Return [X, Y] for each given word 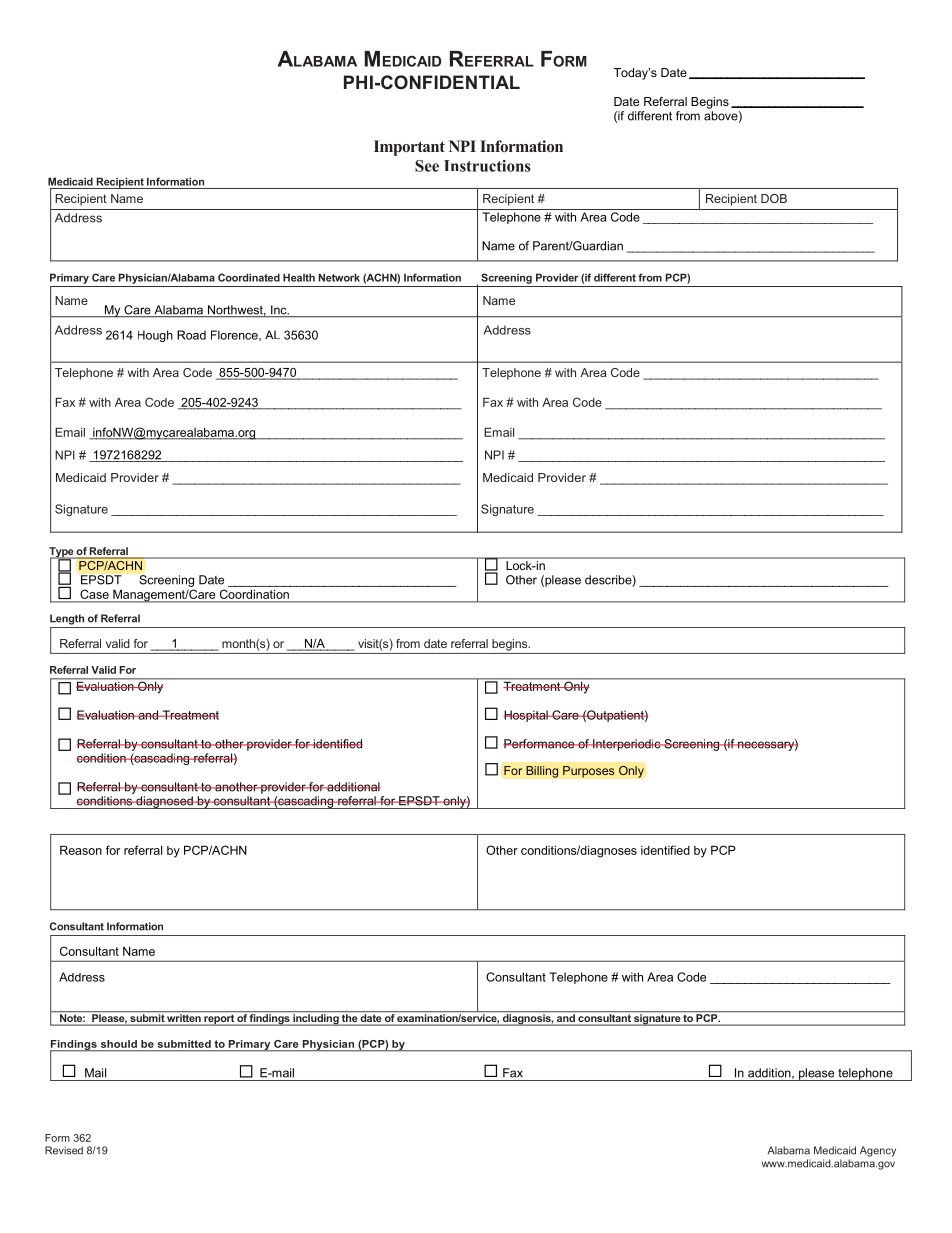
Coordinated [249, 277]
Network [339, 277]
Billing [542, 772]
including [316, 1020]
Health [299, 277]
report [219, 1020]
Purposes [589, 772]
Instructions [487, 166]
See [427, 166]
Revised [64, 1150]
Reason [81, 850]
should [119, 1044]
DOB [774, 198]
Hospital [527, 716]
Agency [878, 1151]
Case [95, 594]
